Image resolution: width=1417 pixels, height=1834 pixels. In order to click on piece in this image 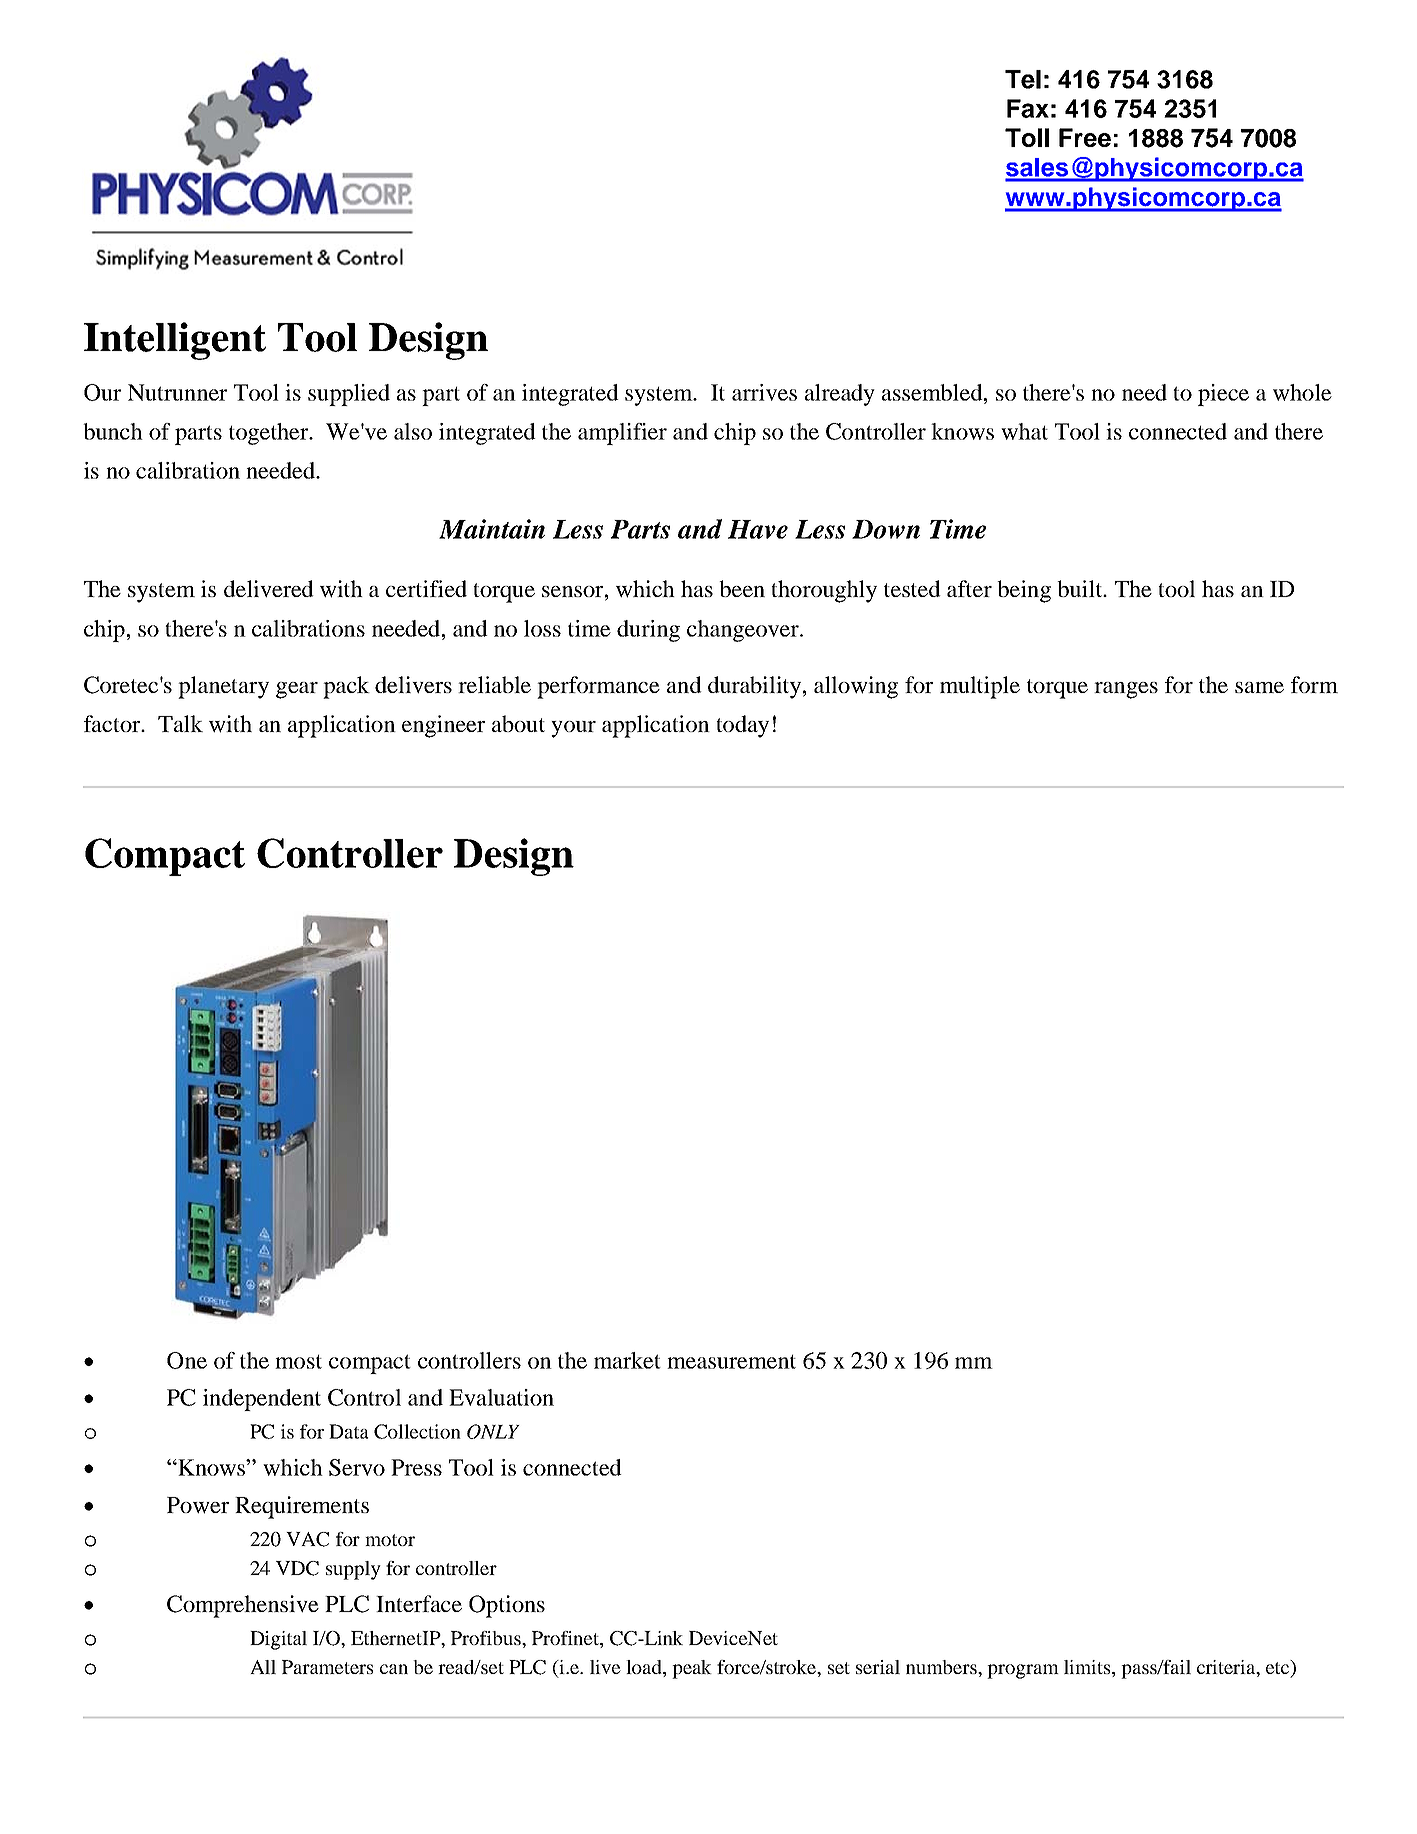, I will do `click(1223, 395)`.
